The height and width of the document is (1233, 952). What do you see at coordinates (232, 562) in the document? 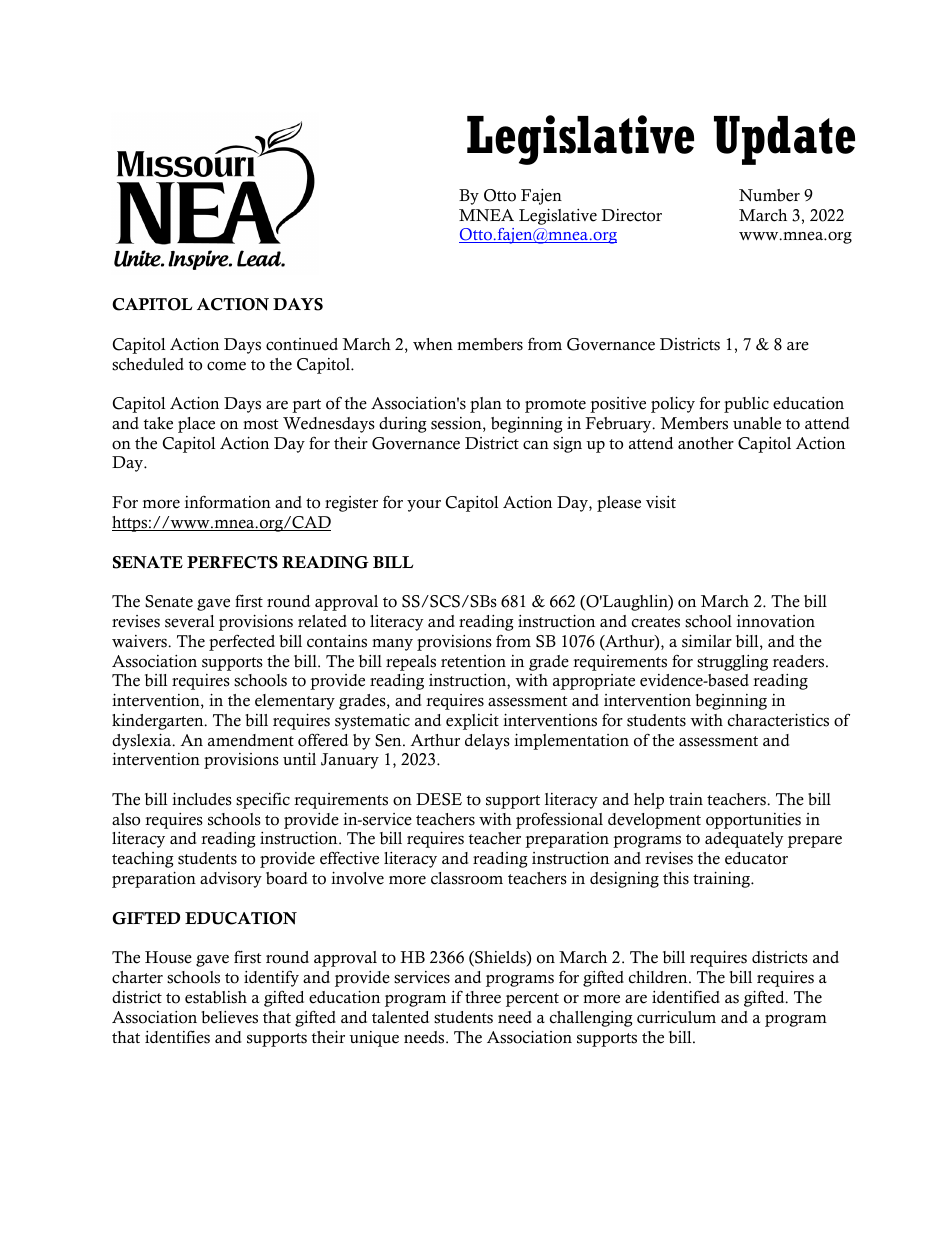
I see `PERFECTS` at bounding box center [232, 562].
